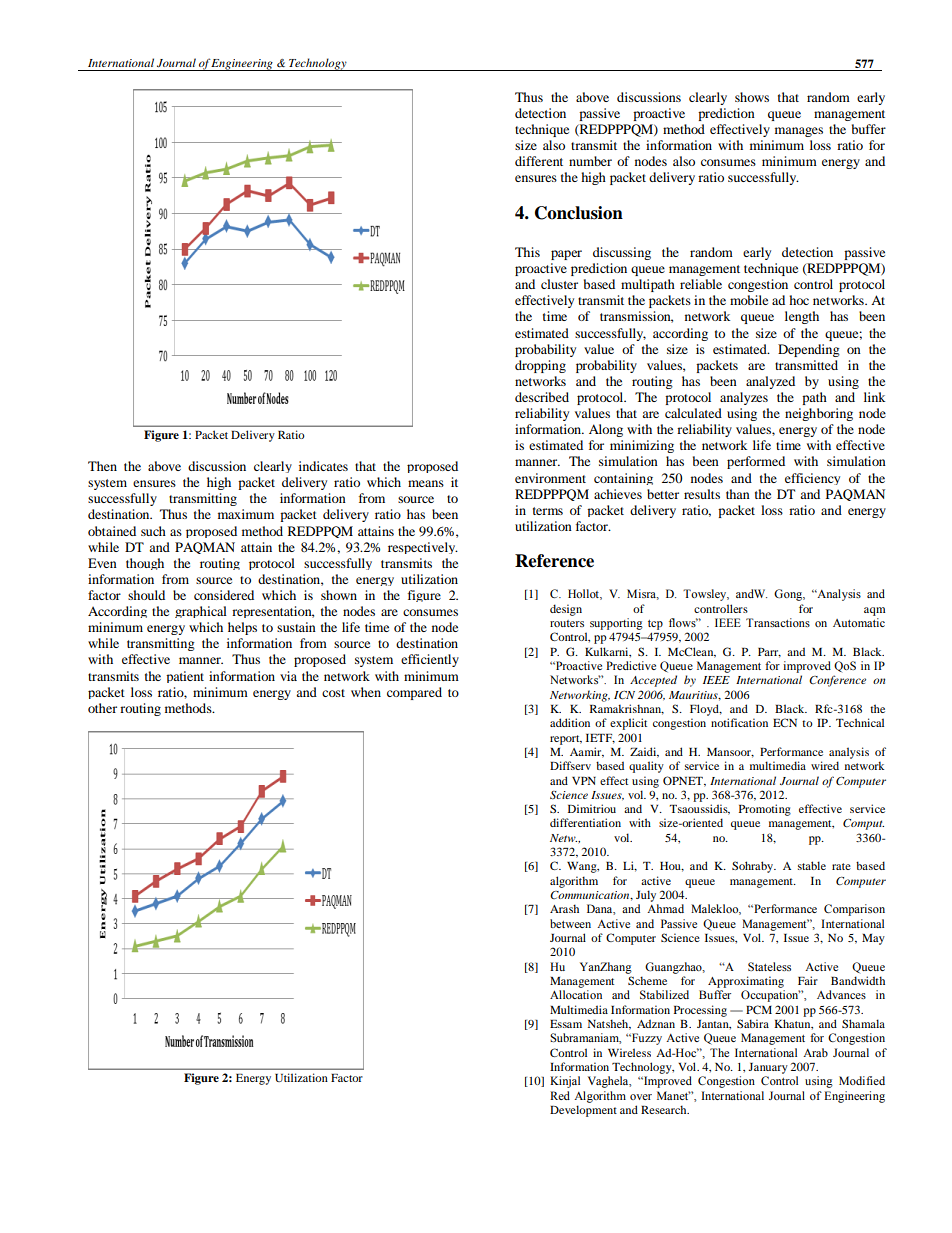  What do you see at coordinates (583, 1111) in the page?
I see `Development` at bounding box center [583, 1111].
